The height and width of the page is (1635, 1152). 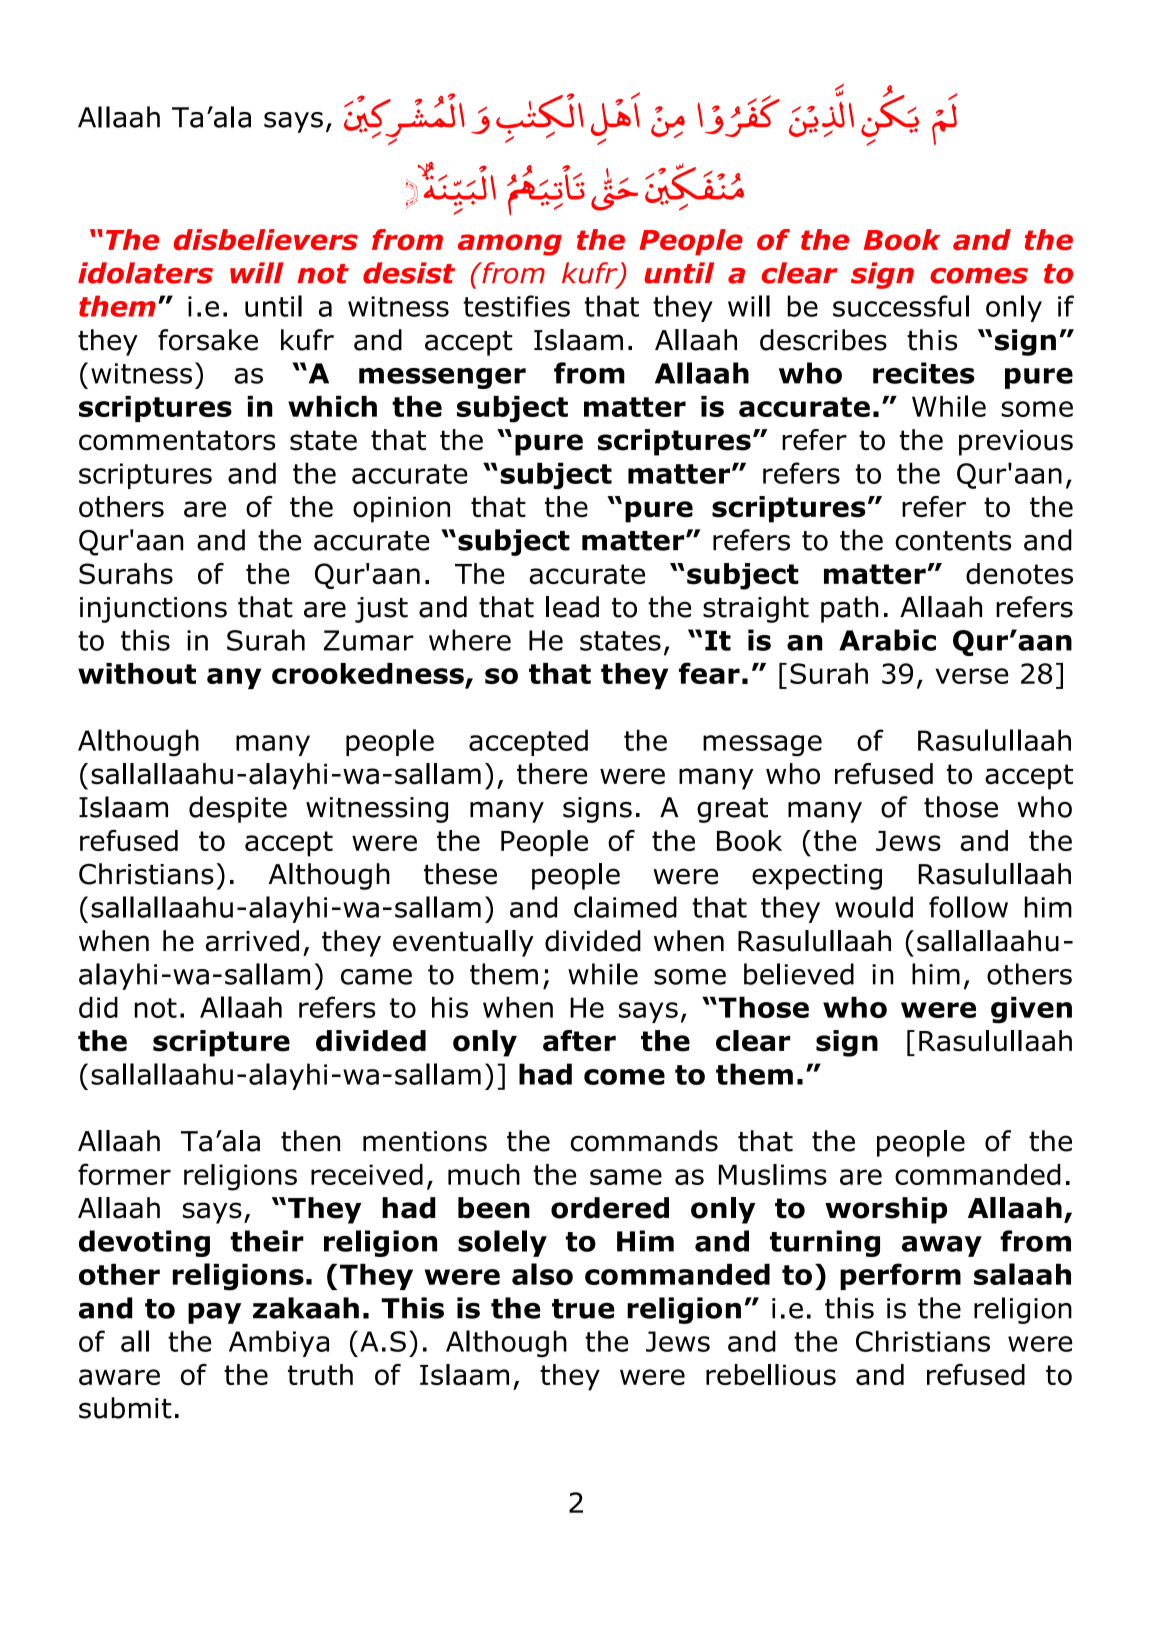 I want to click on idolaters, so click(x=145, y=273).
